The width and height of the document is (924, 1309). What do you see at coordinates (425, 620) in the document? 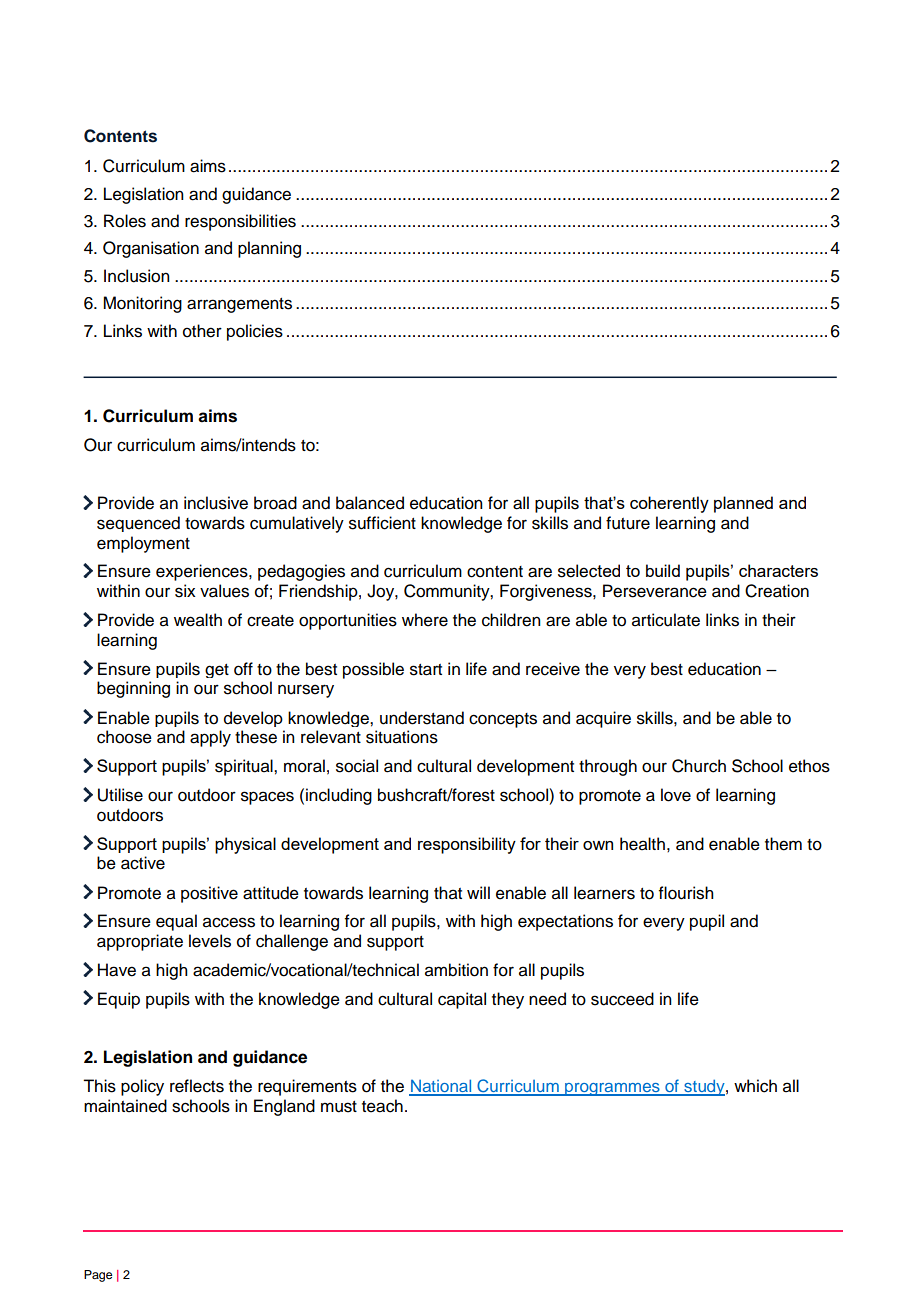
I see `where` at bounding box center [425, 620].
